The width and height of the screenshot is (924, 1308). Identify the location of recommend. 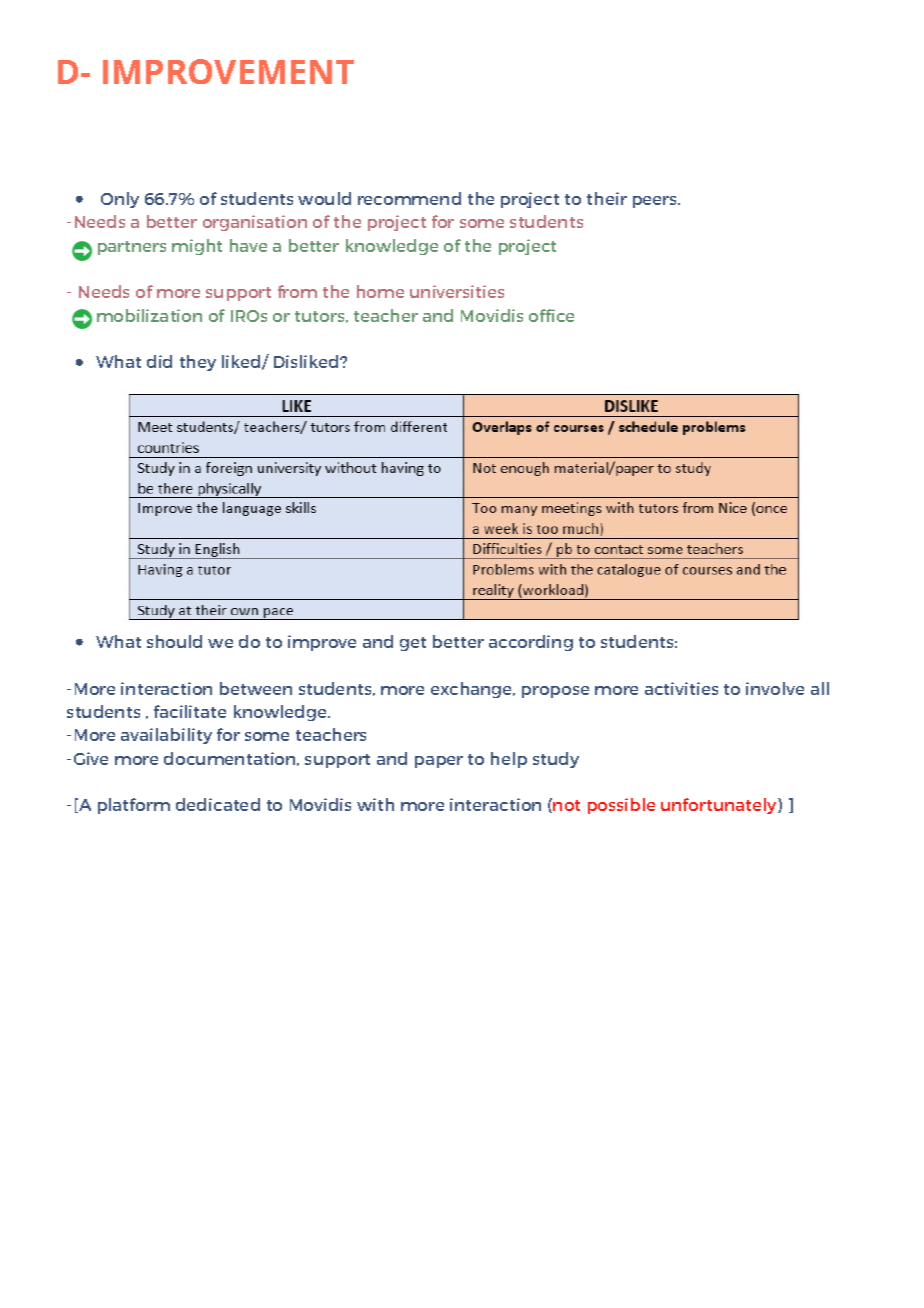
(409, 198).
